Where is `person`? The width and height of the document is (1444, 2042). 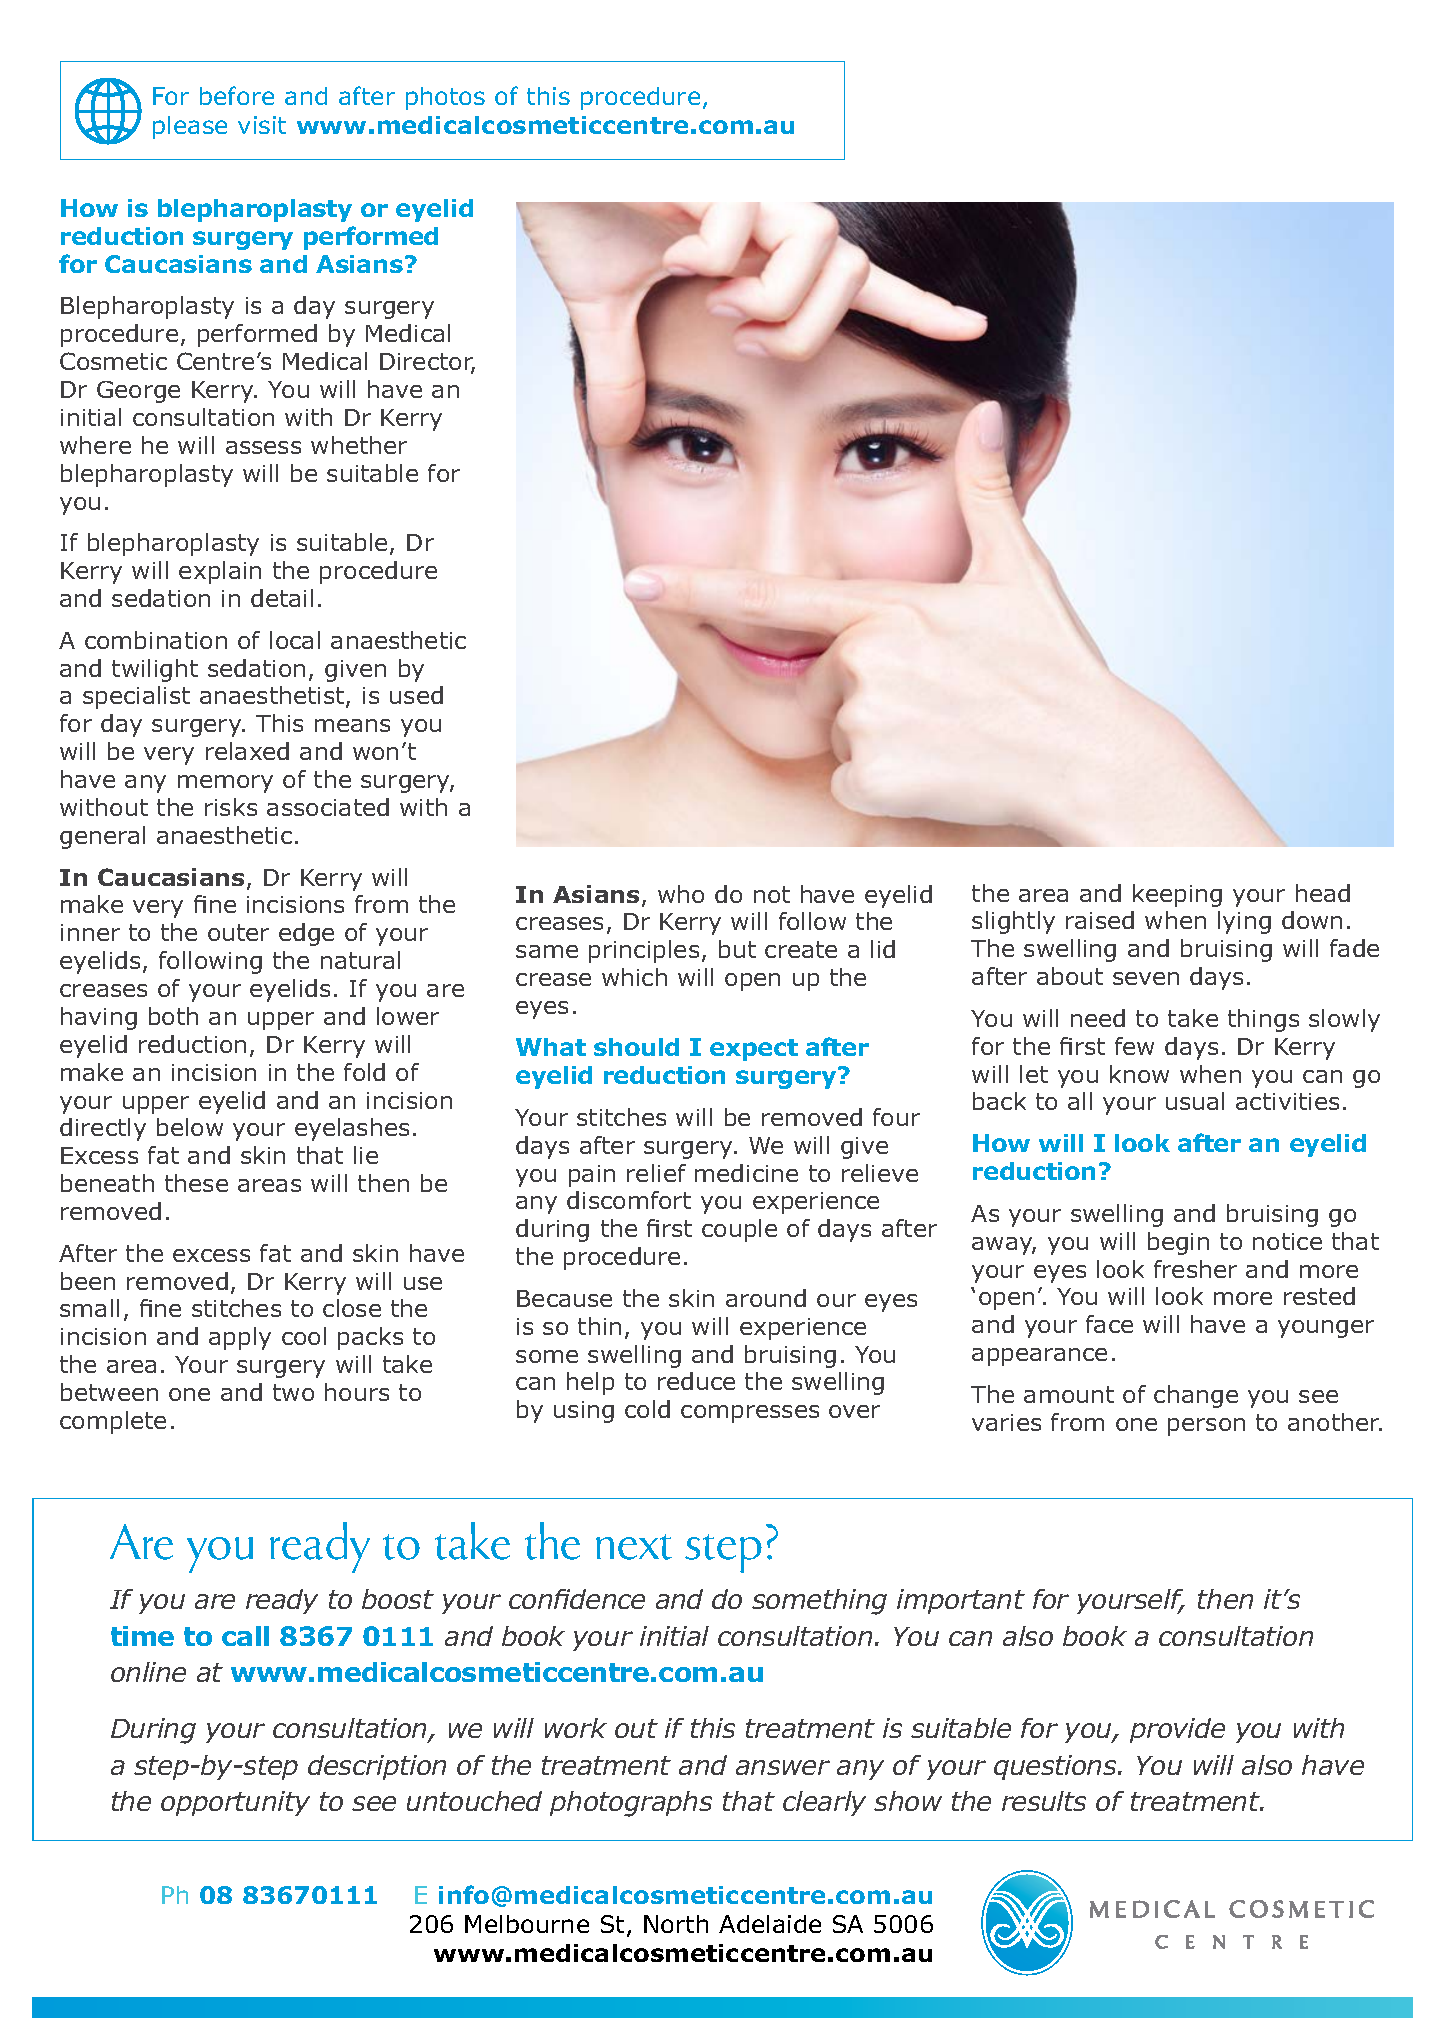
person is located at coordinates (1206, 1427).
